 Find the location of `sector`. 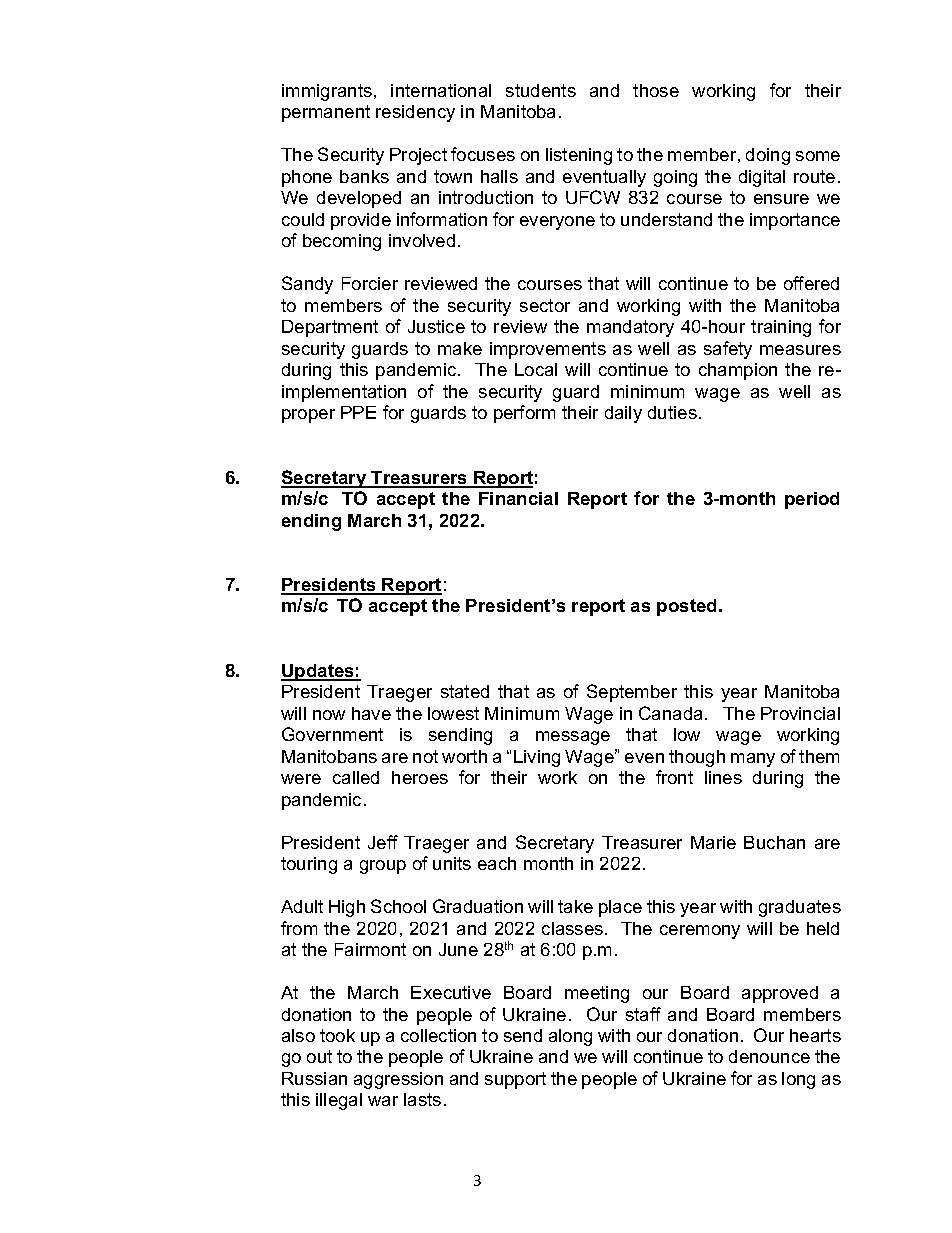

sector is located at coordinates (545, 305).
